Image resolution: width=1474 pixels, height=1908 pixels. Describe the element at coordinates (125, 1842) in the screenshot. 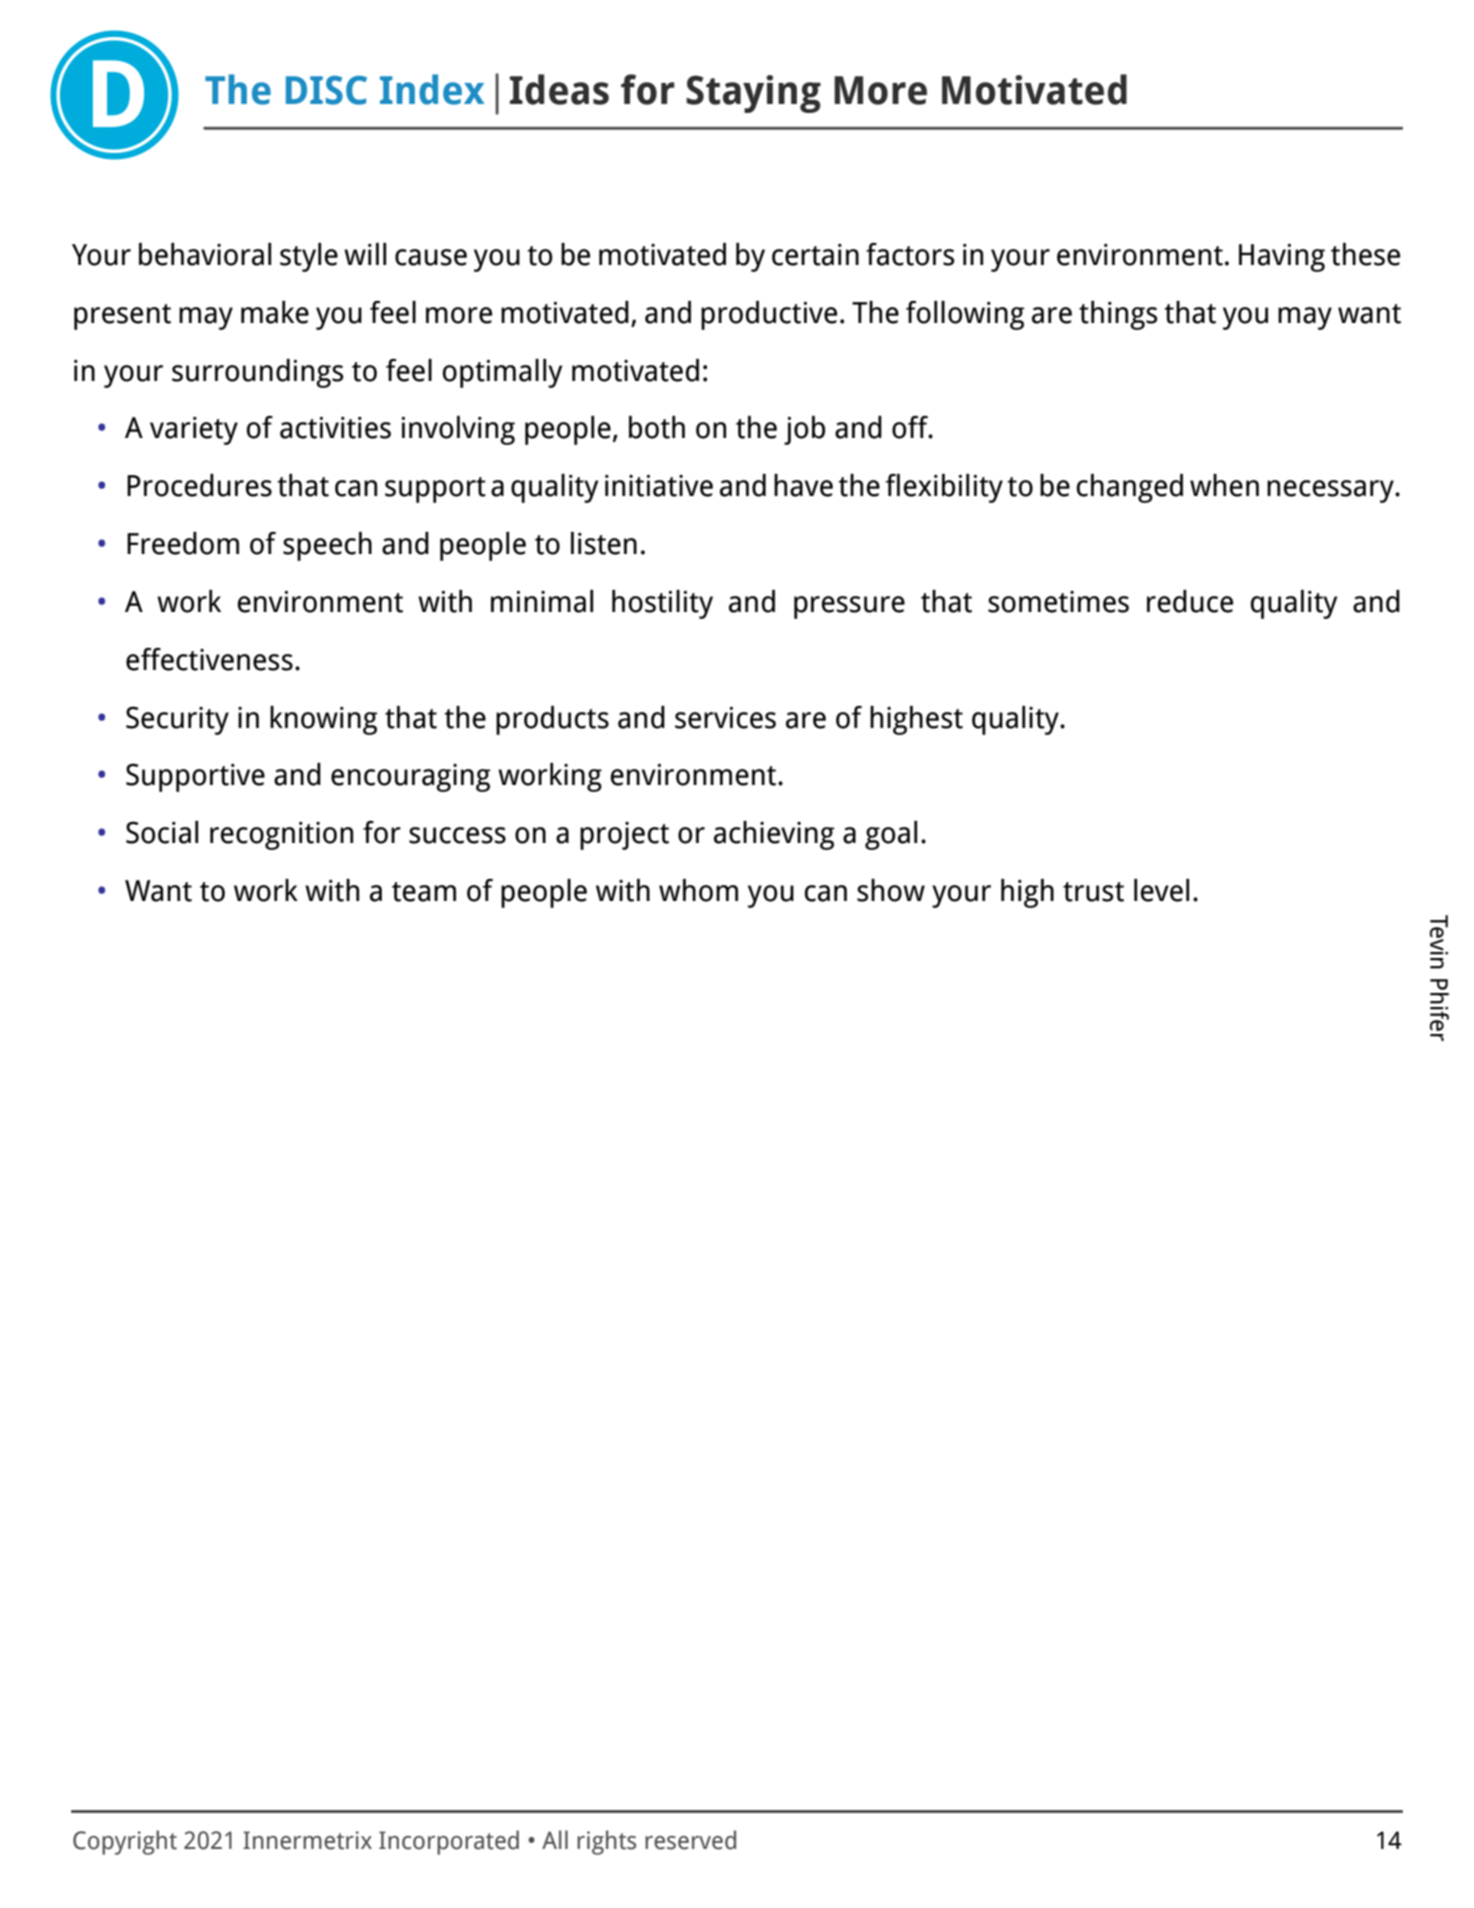

I see `Copyright` at that location.
